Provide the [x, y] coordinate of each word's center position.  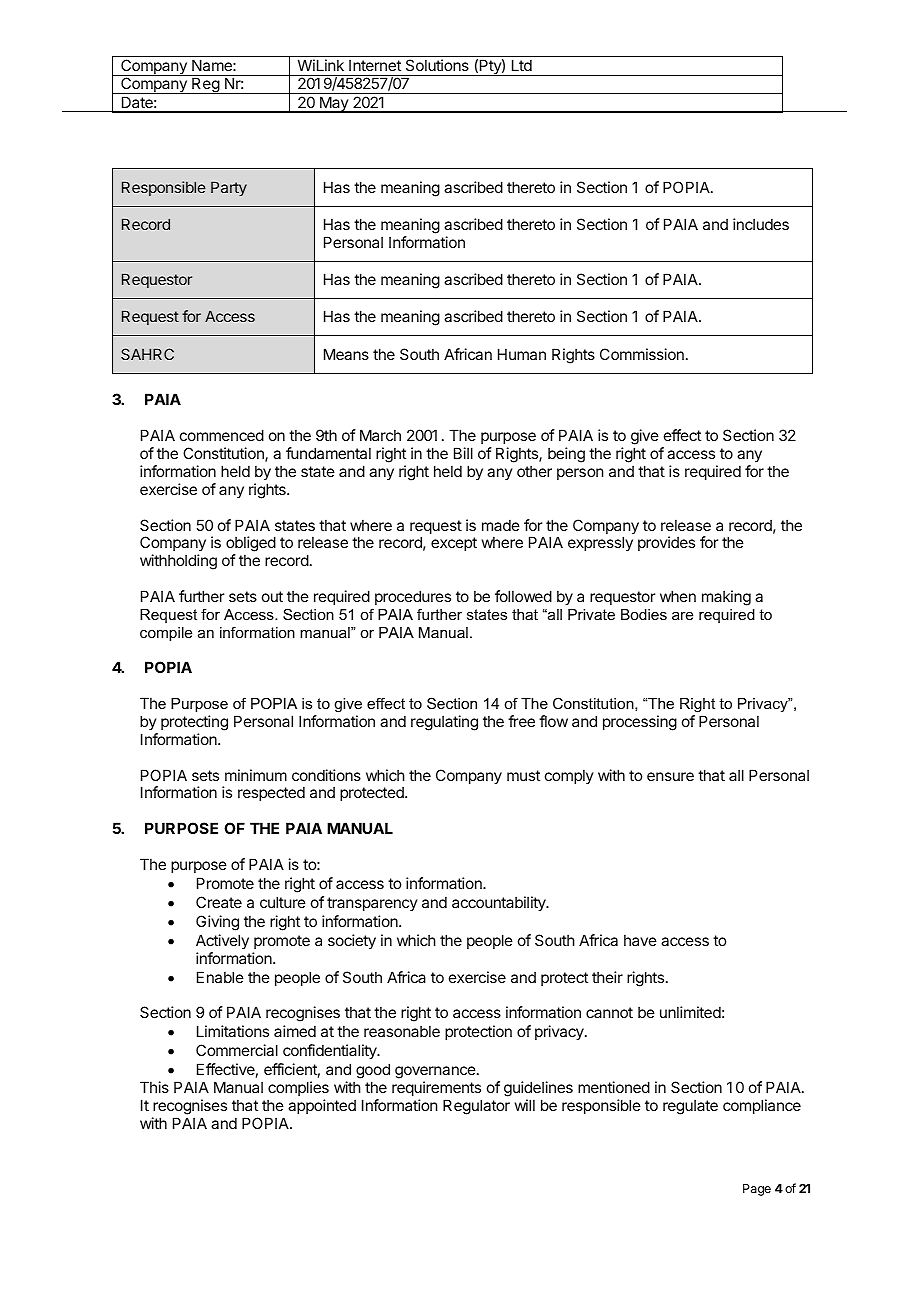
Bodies [644, 614]
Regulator [476, 1107]
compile [166, 634]
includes [761, 224]
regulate [690, 1107]
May [334, 104]
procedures [413, 597]
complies [298, 1088]
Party [229, 188]
